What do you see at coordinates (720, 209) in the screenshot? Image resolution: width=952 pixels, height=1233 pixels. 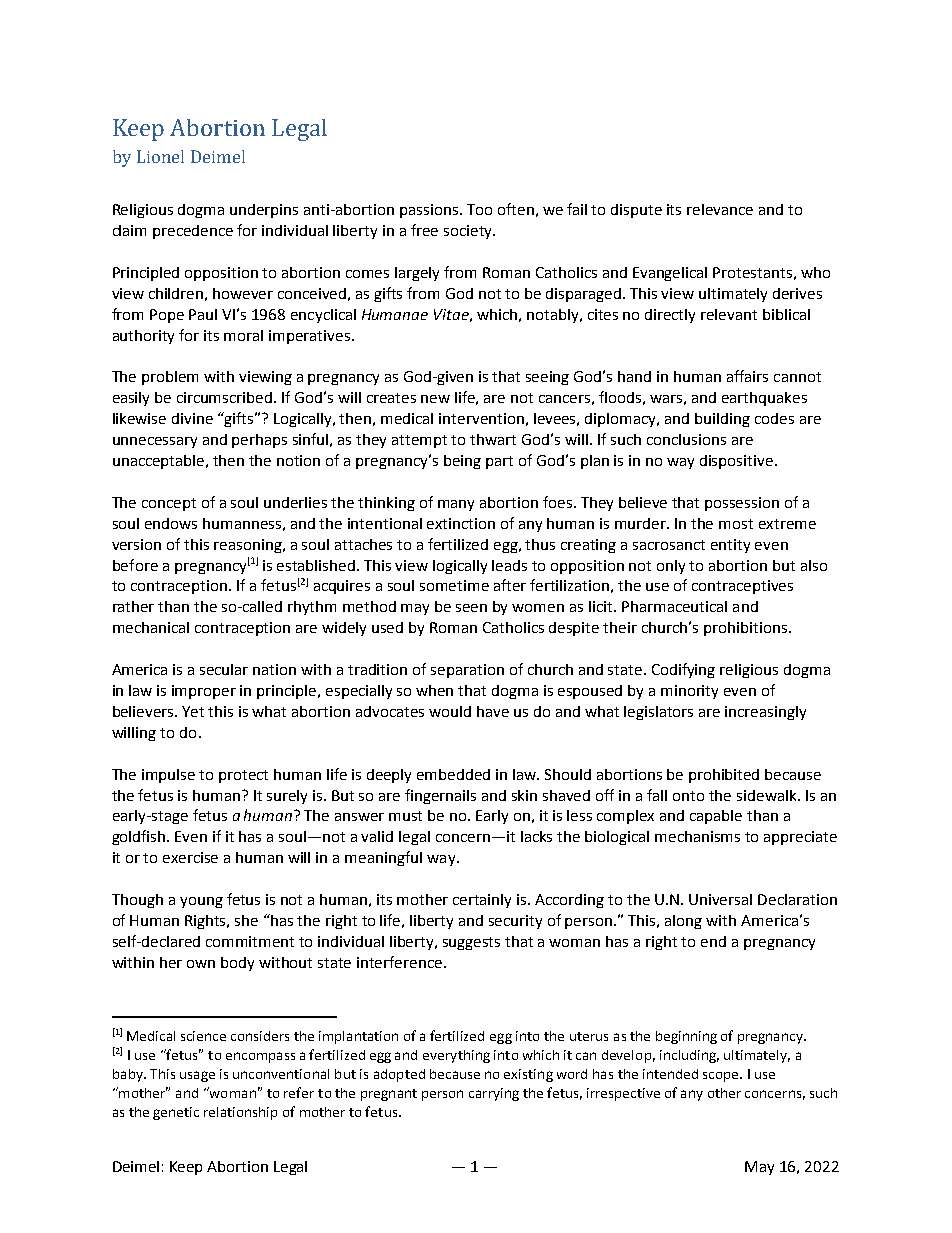 I see `relevance` at bounding box center [720, 209].
